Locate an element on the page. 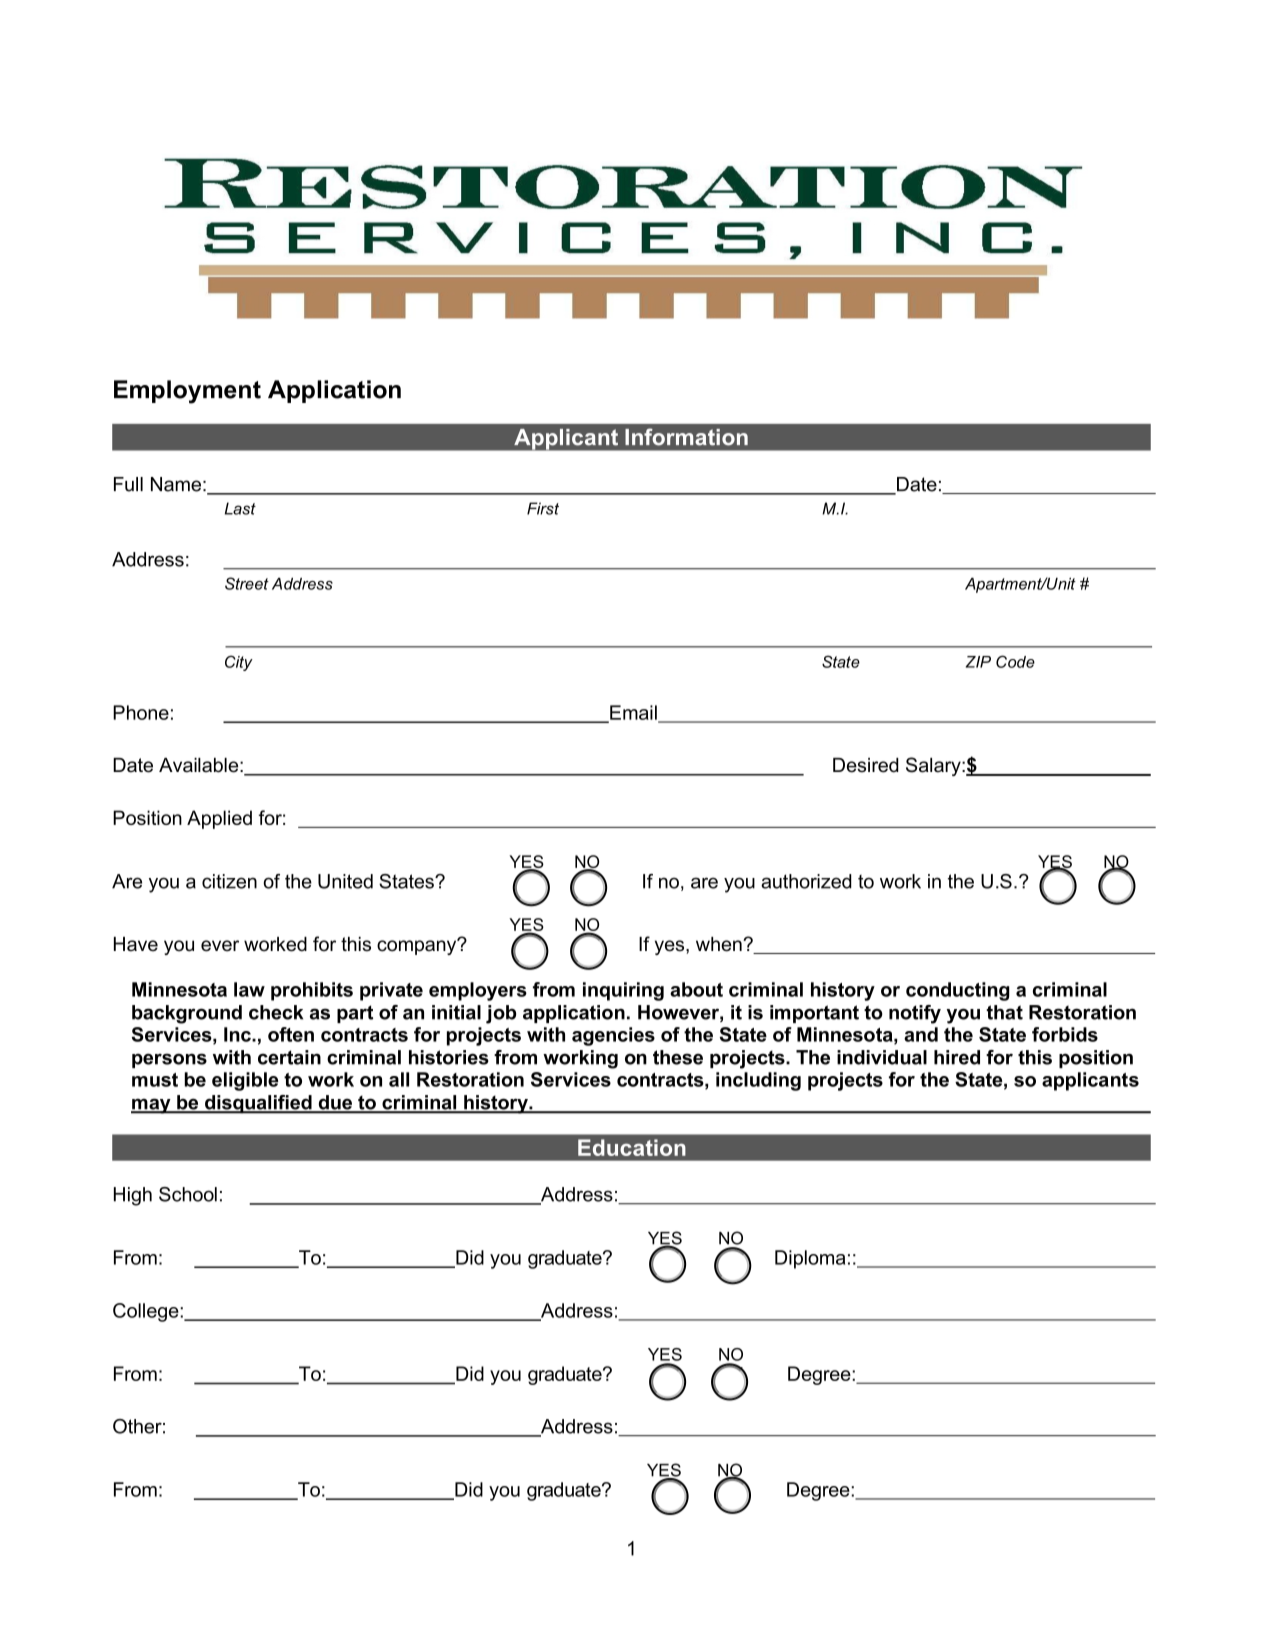 Image resolution: width=1261 pixels, height=1632 pixels. authorized is located at coordinates (806, 881).
